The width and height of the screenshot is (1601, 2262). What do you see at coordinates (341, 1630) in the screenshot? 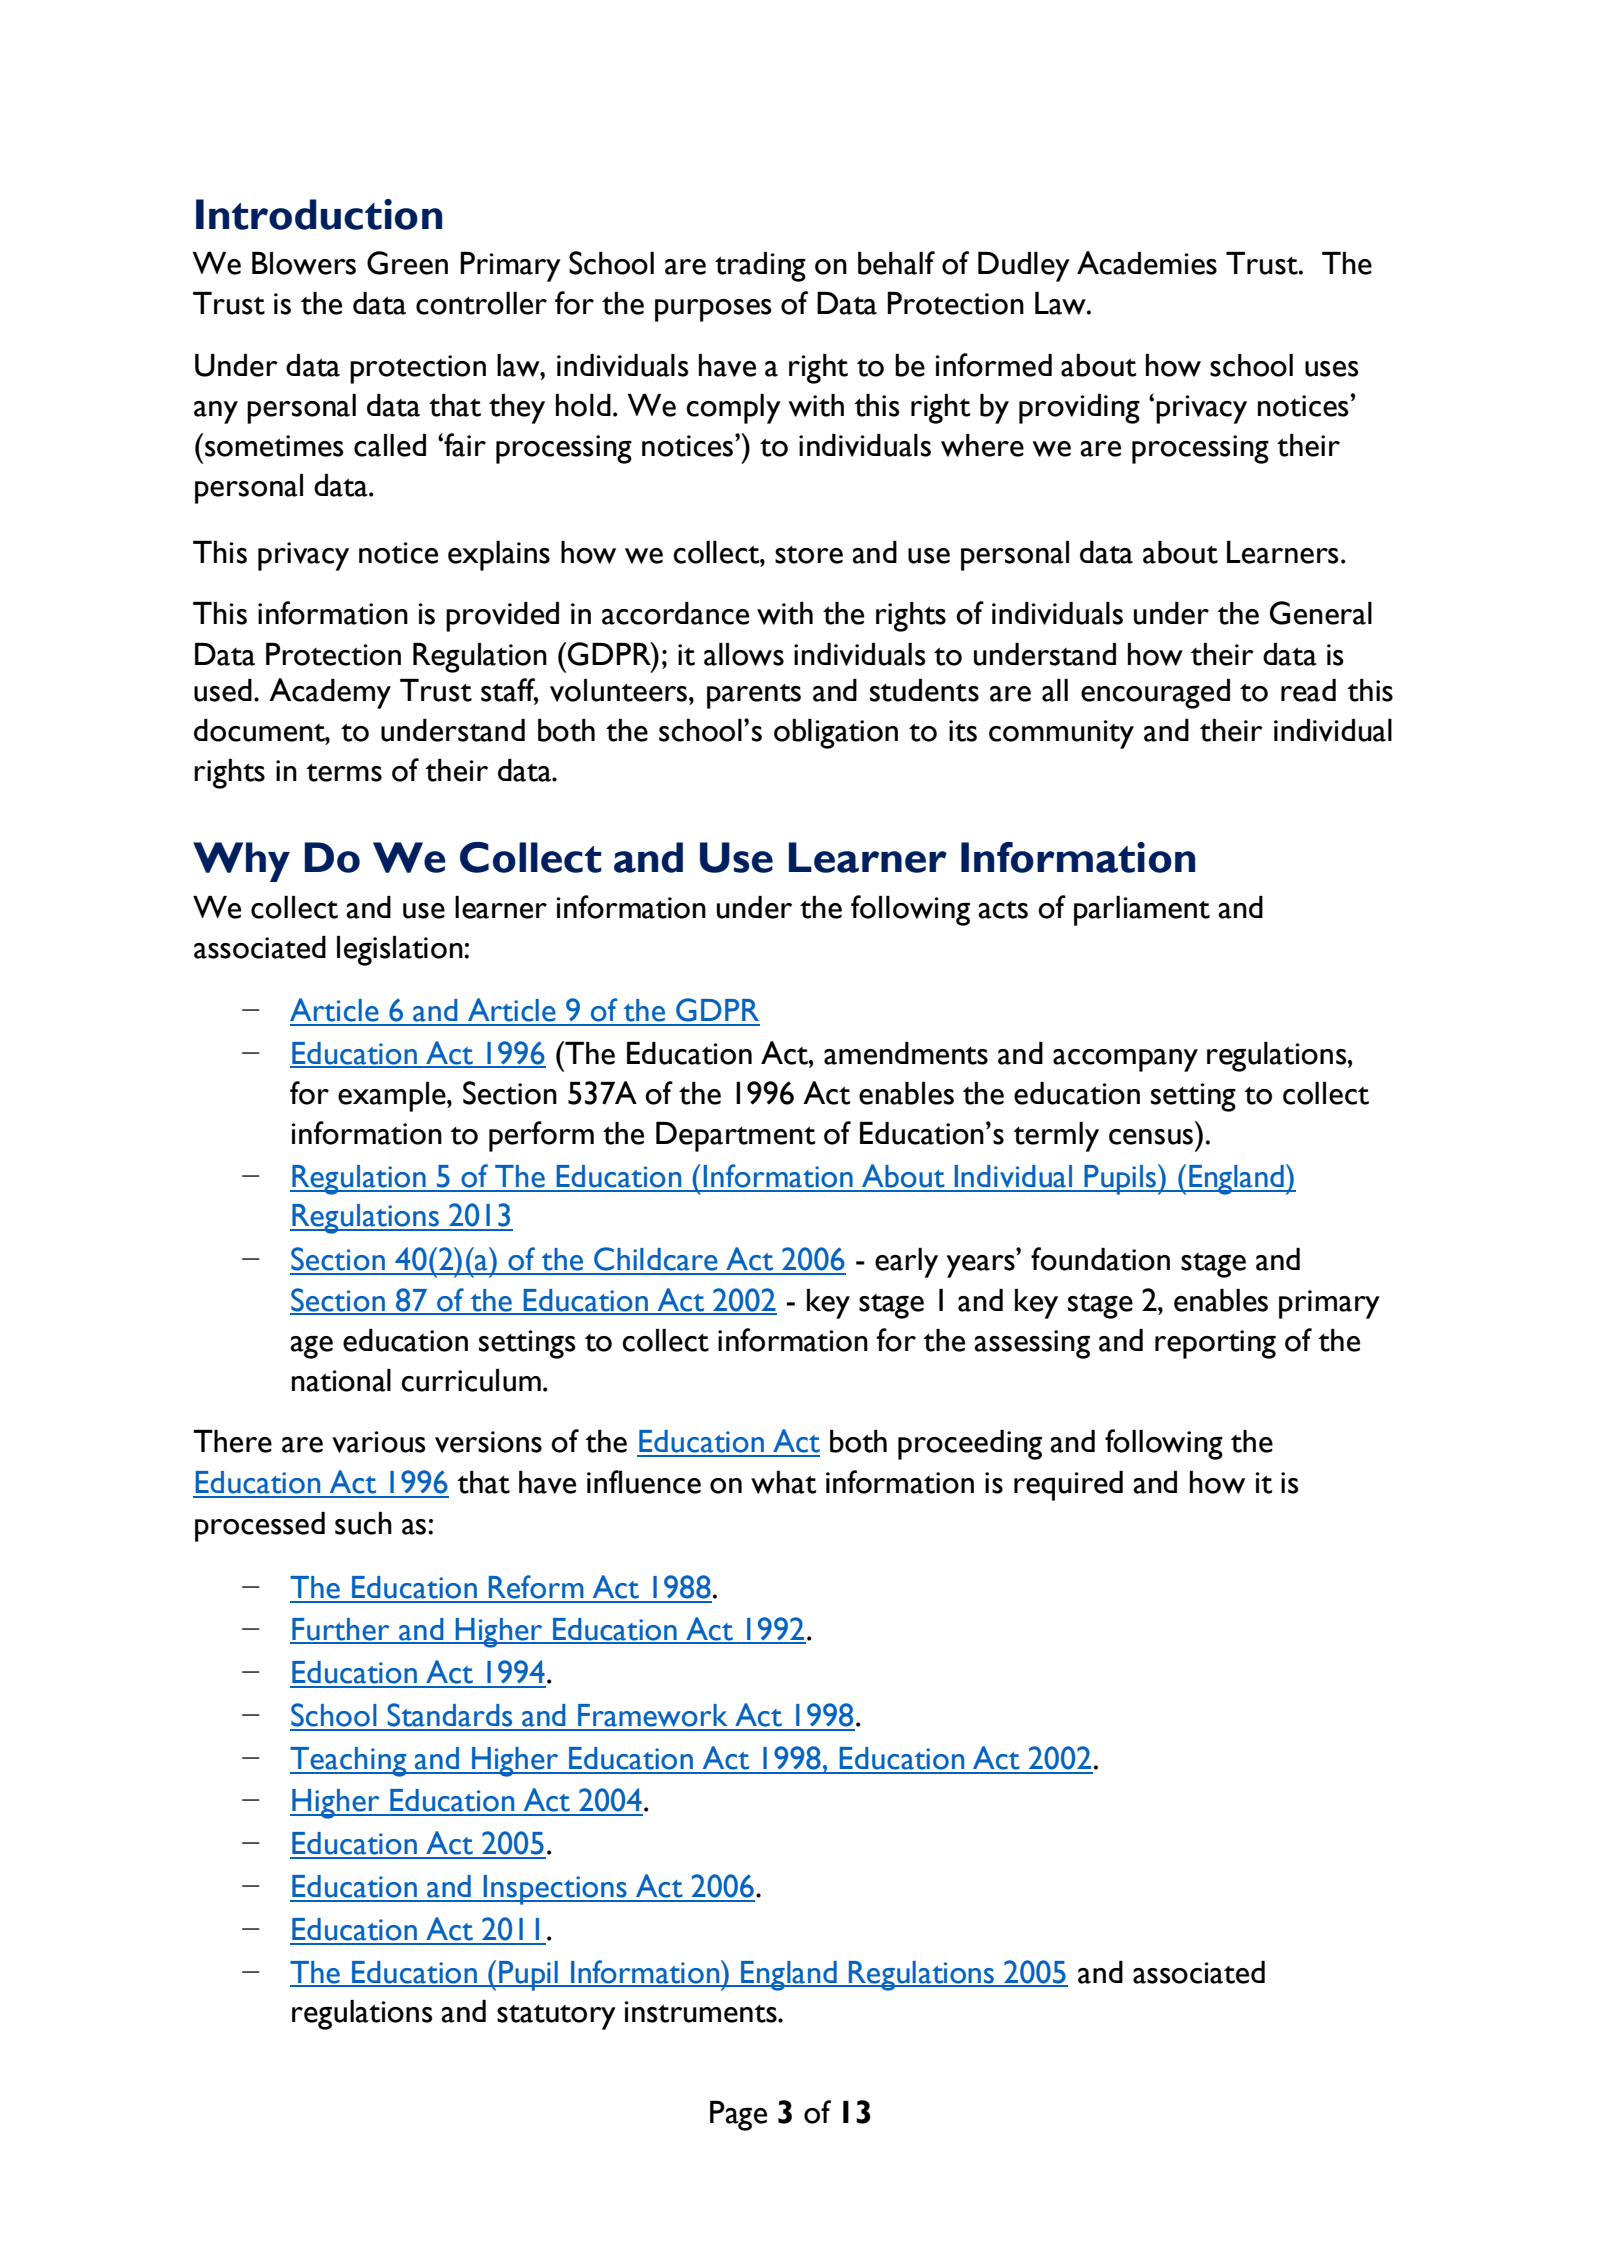
I see `Further` at bounding box center [341, 1630].
